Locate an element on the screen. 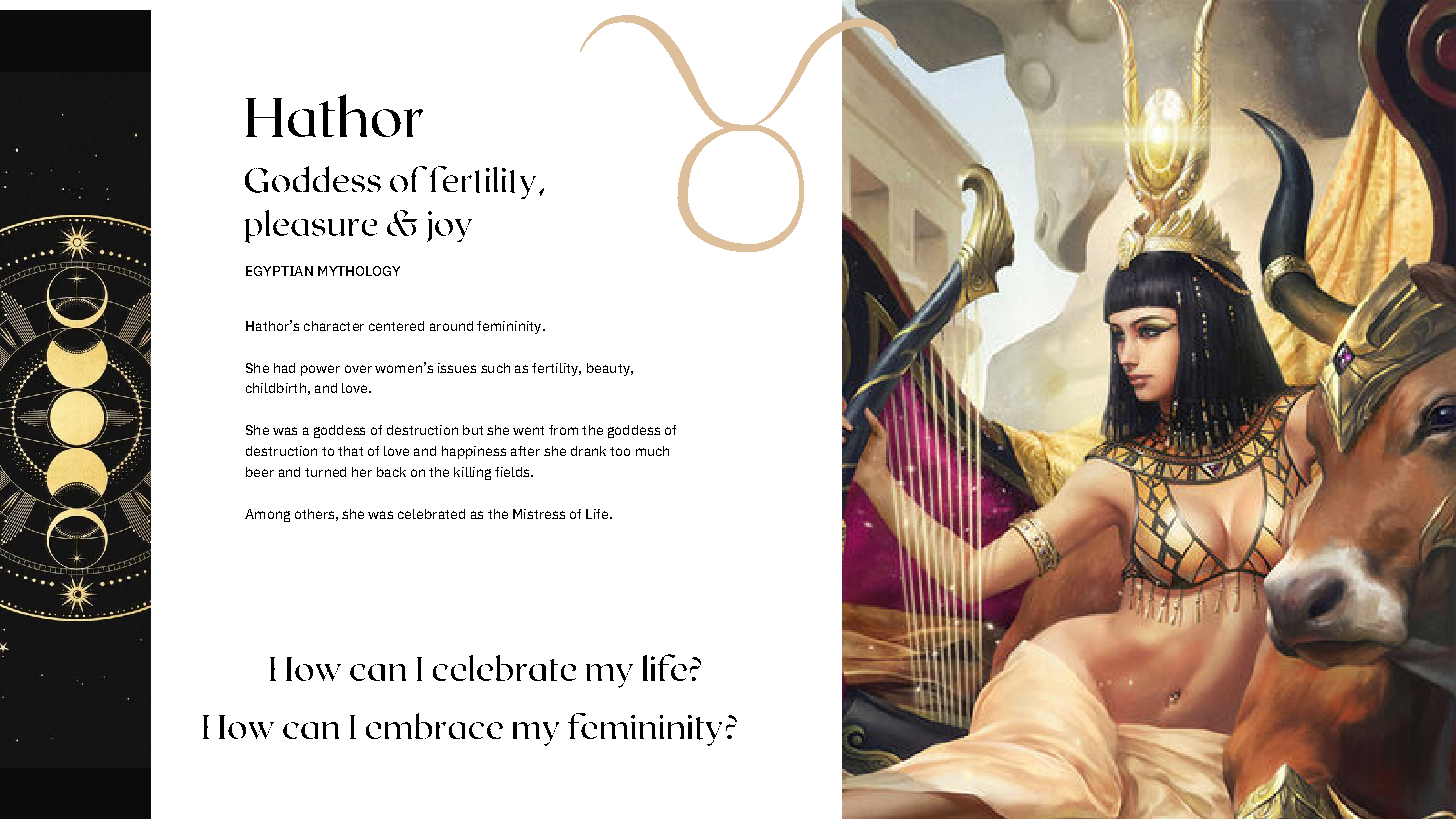 Image resolution: width=1456 pixels, height=819 pixels. fields is located at coordinates (513, 472).
